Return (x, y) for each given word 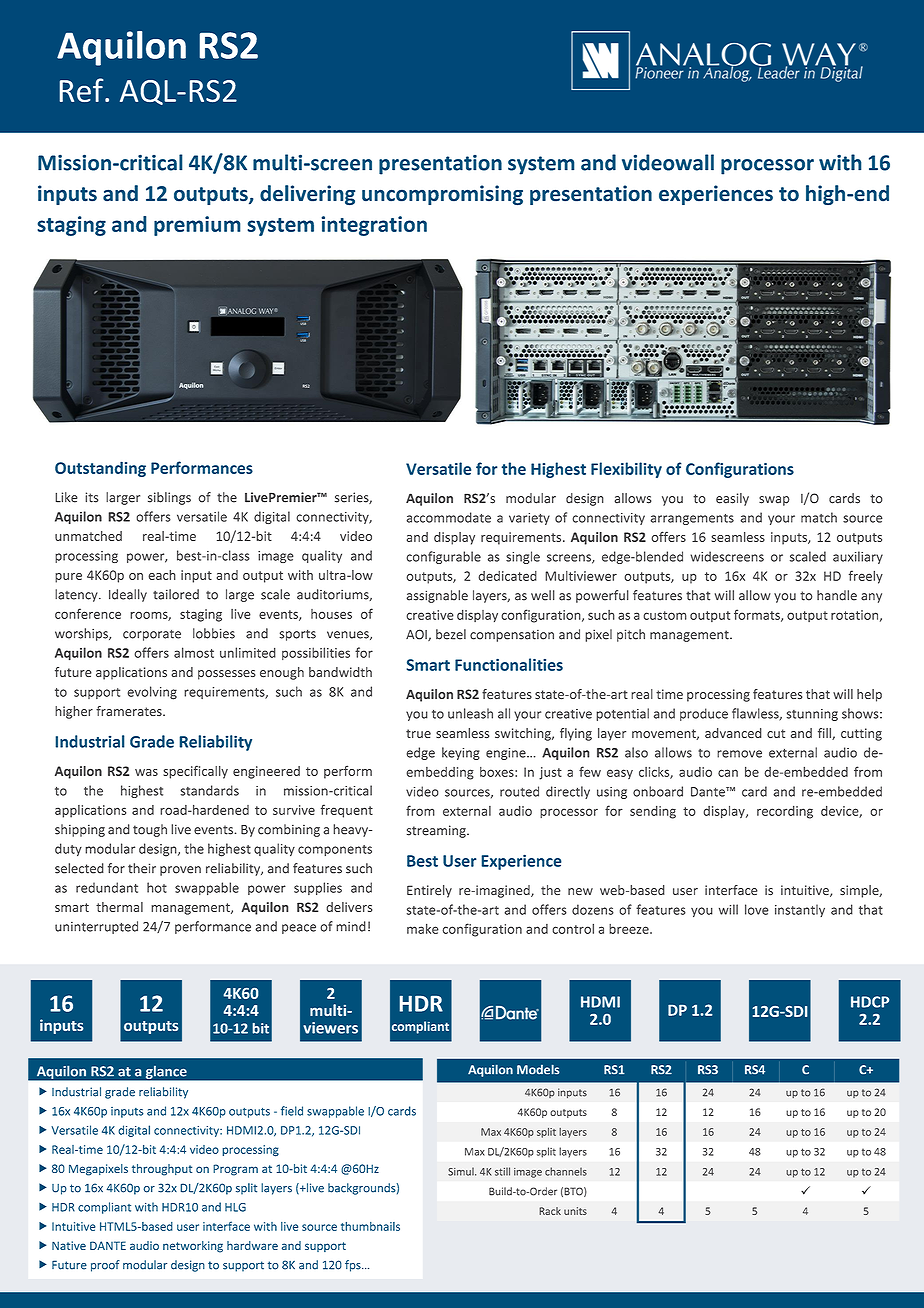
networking (193, 1247)
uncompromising (442, 195)
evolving (152, 693)
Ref (82, 90)
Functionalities (509, 664)
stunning (812, 715)
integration (374, 226)
